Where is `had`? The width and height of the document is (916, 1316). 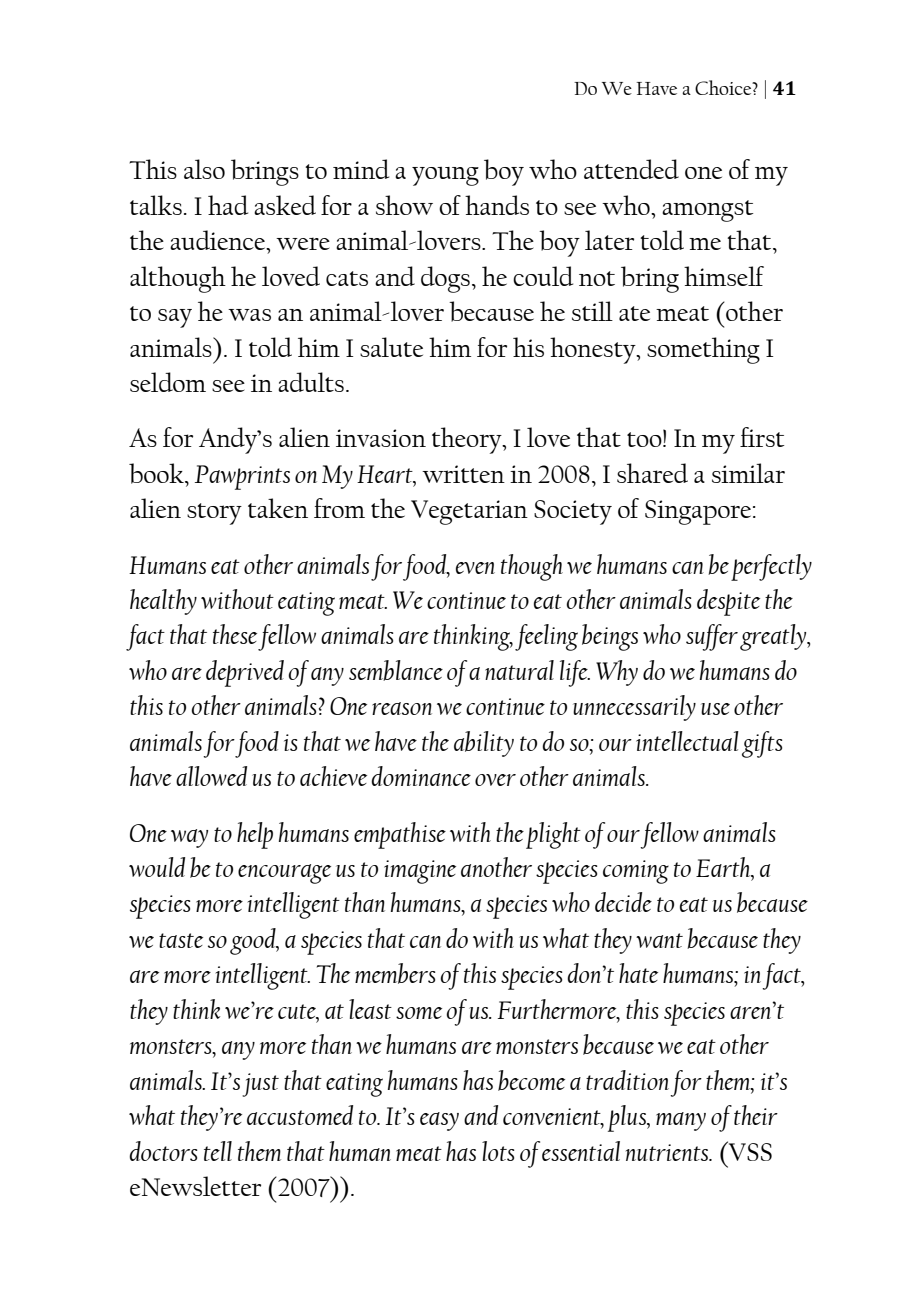 had is located at coordinates (228, 205).
